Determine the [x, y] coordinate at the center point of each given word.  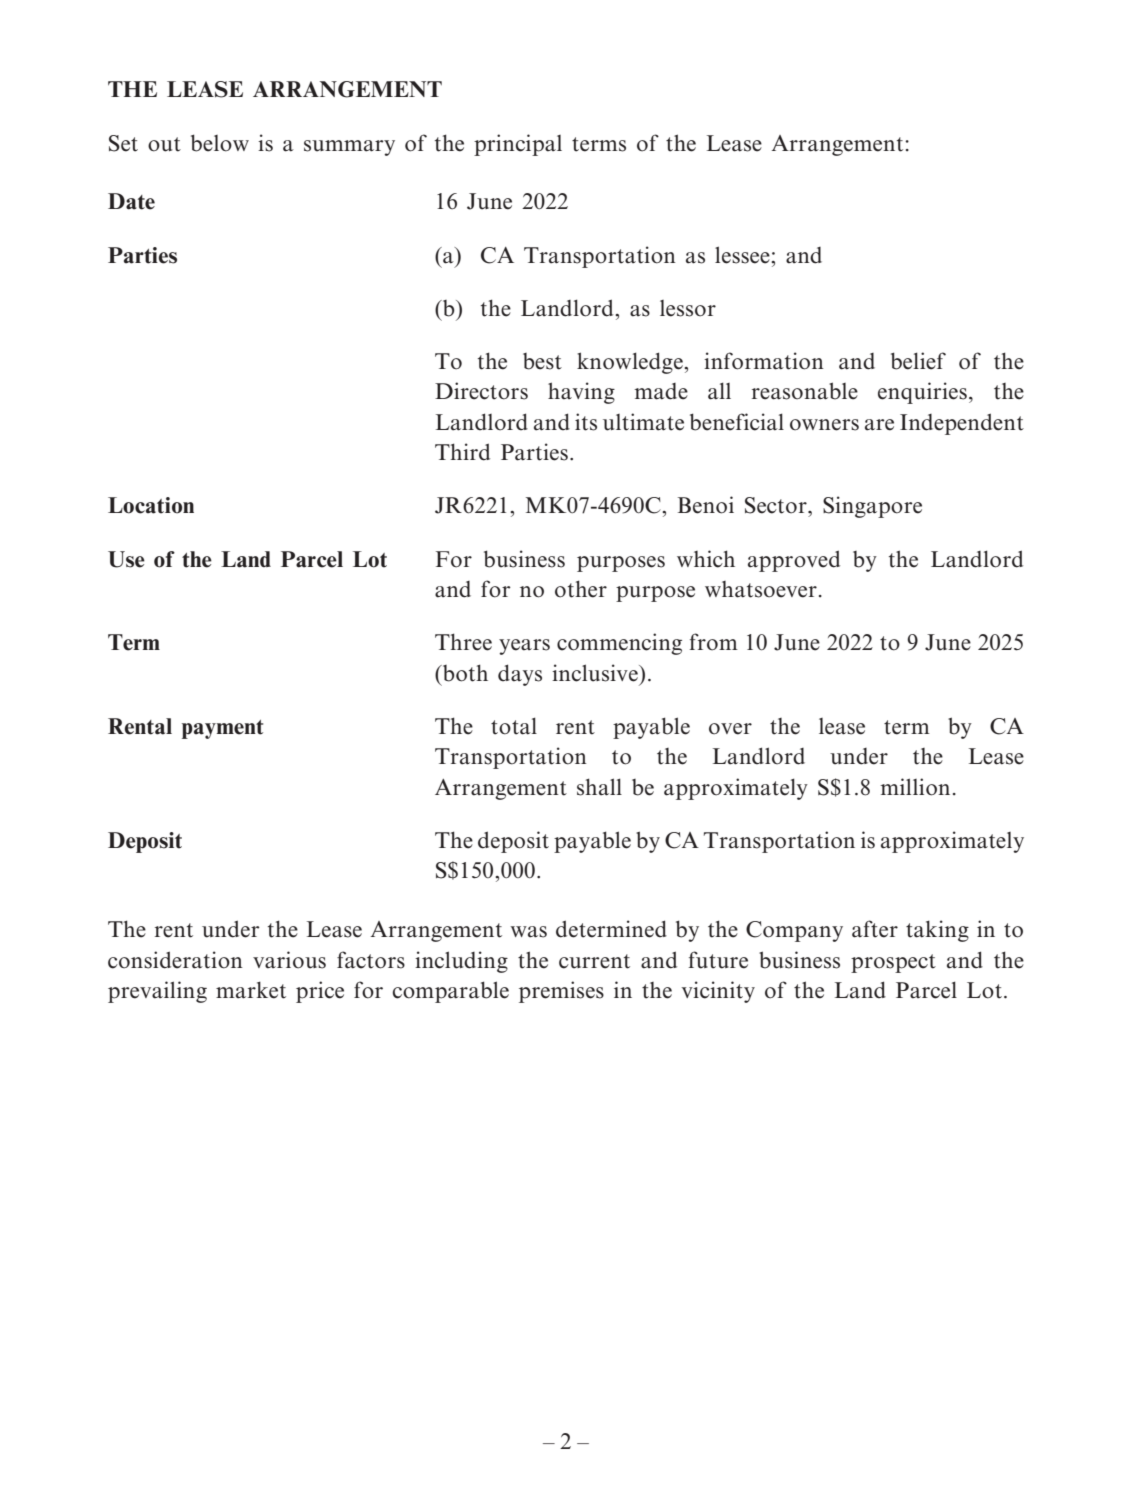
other [581, 589]
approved [794, 561]
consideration [175, 960]
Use [126, 559]
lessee [743, 255]
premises [561, 992]
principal [518, 145]
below [220, 143]
